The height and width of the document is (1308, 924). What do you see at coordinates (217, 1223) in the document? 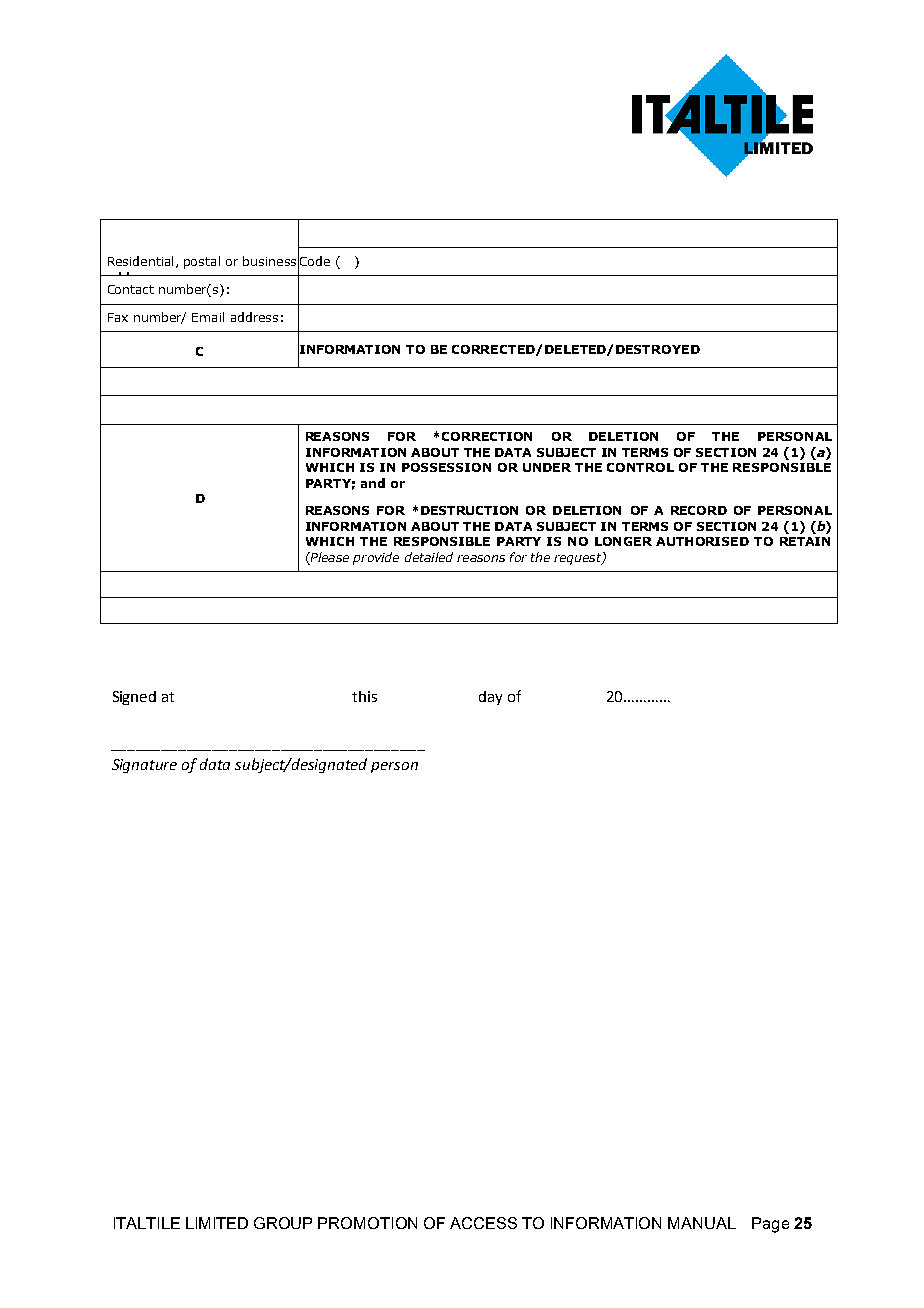
I see `LIMITED` at bounding box center [217, 1223].
